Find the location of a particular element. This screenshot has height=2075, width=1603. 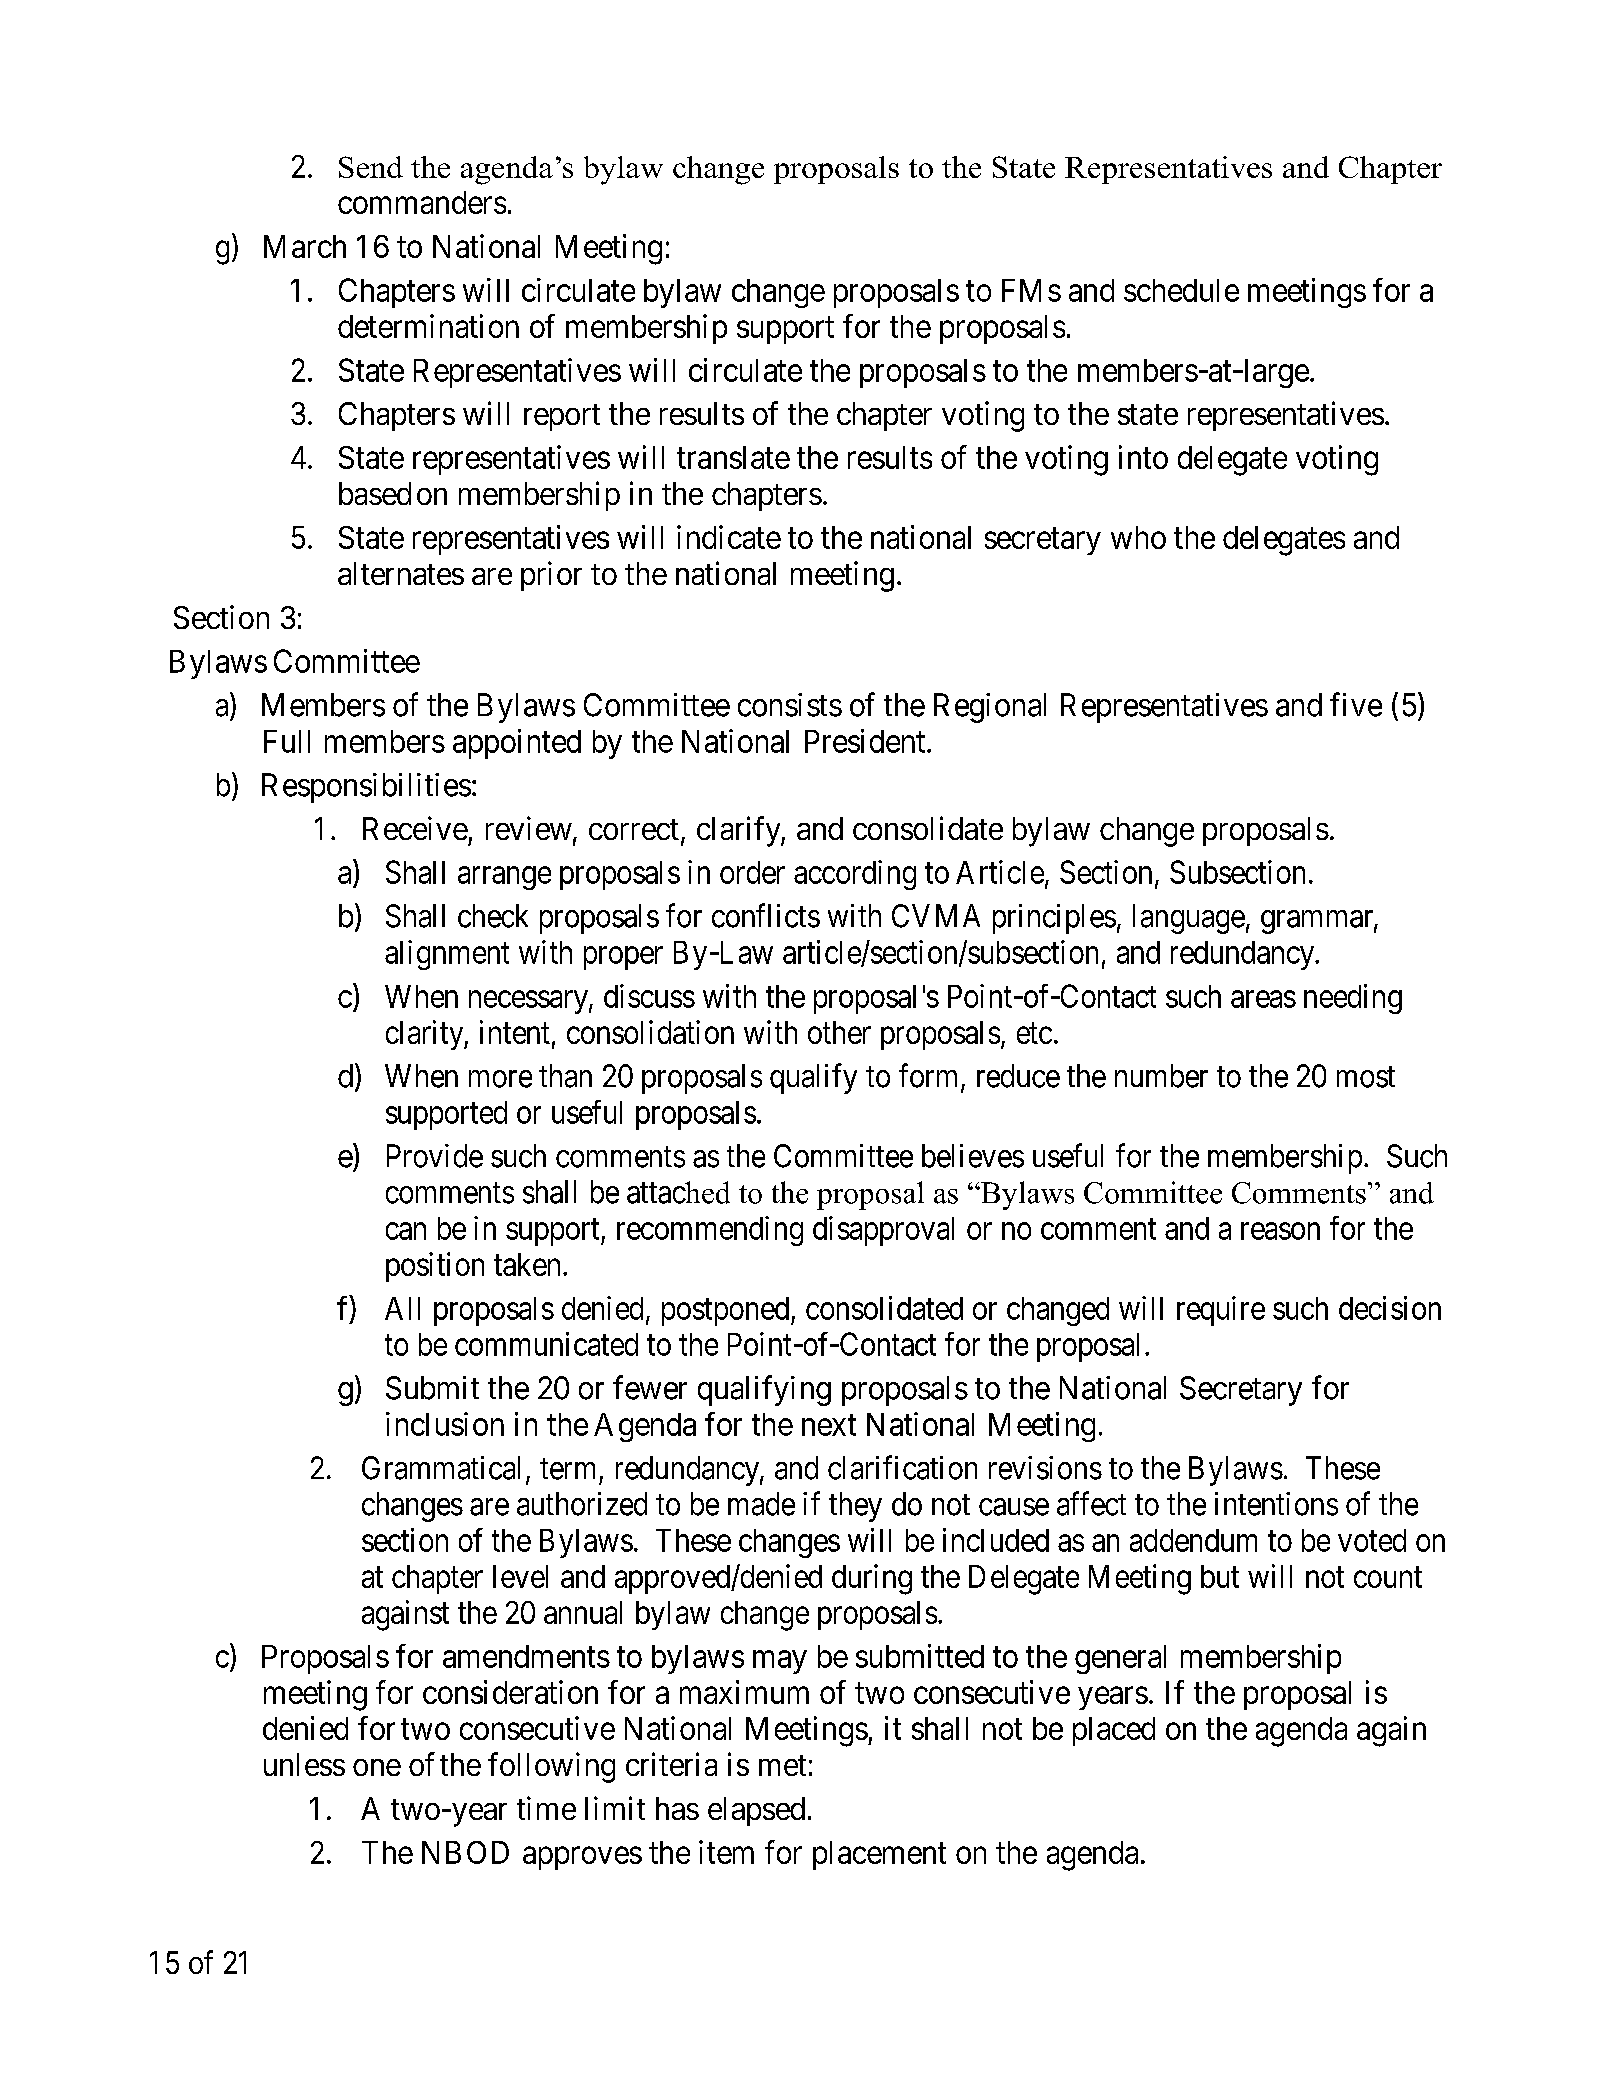

other is located at coordinates (839, 1032).
